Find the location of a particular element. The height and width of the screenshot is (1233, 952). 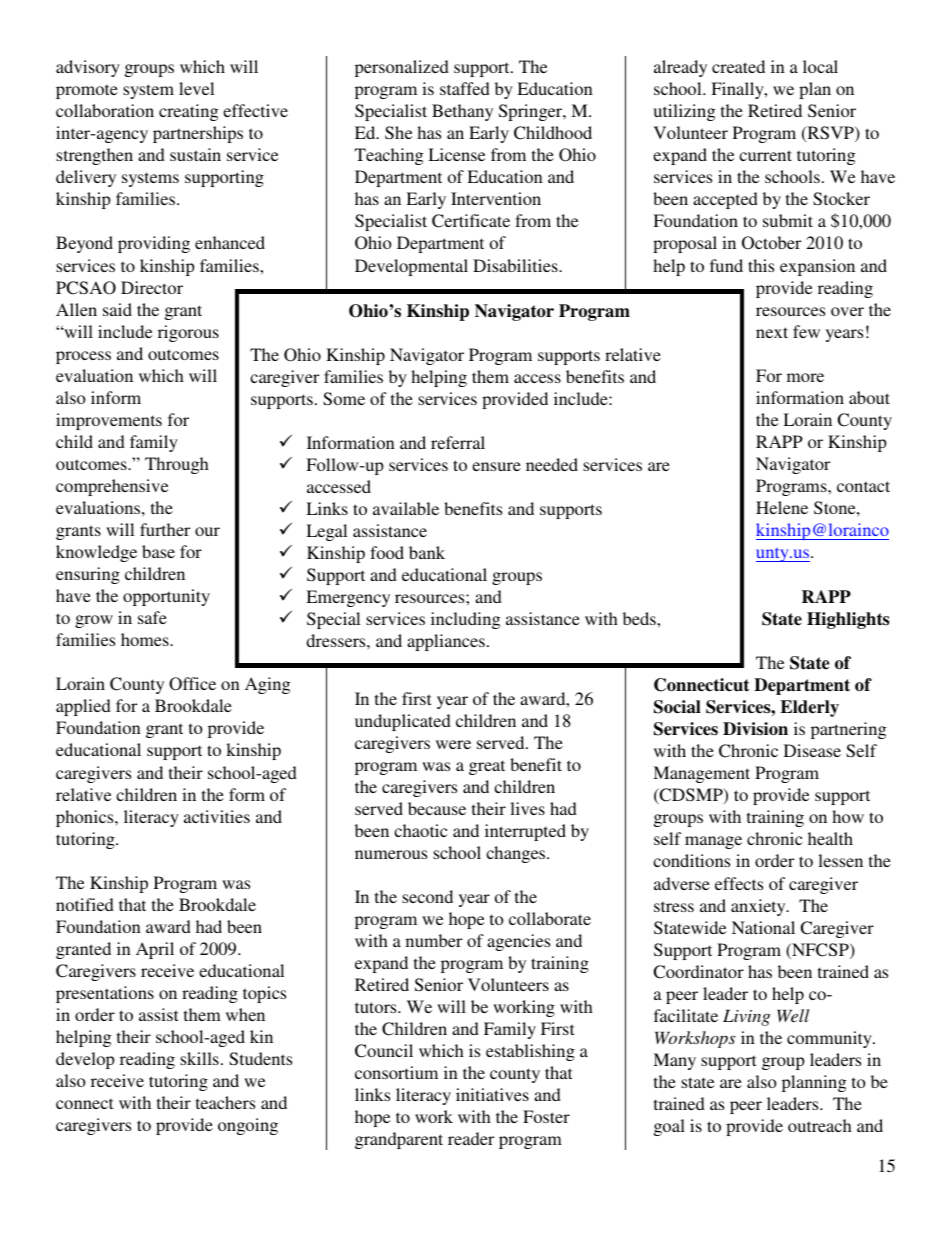

creating is located at coordinates (188, 112).
